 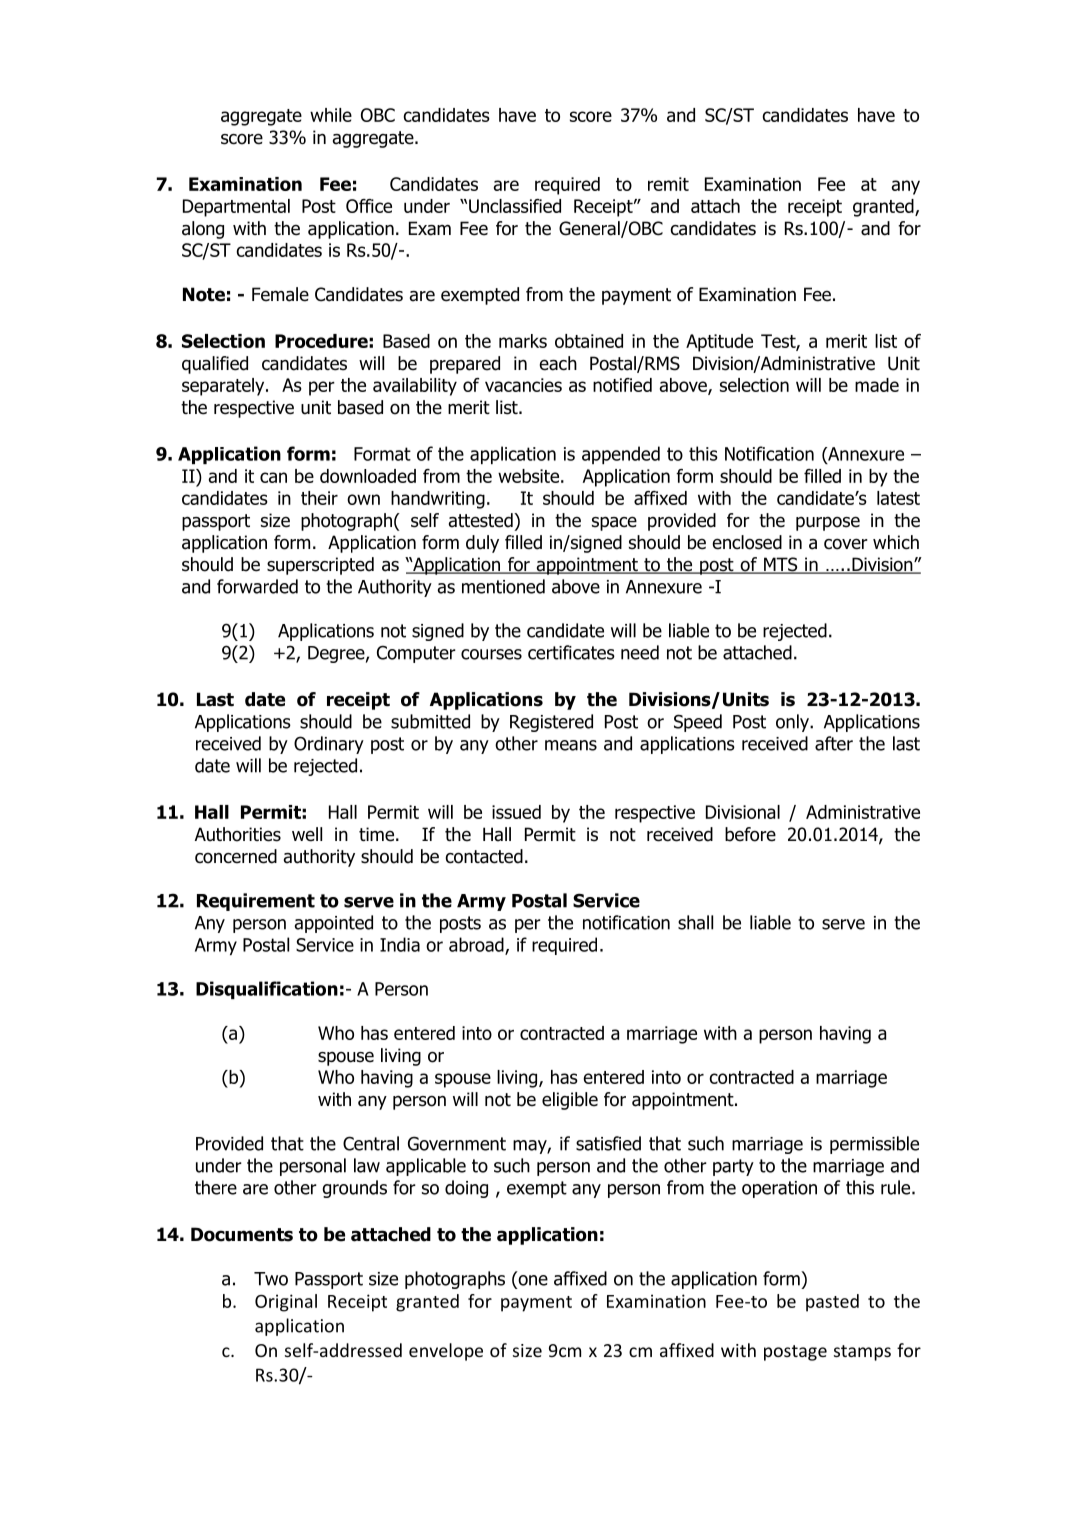 I want to click on while, so click(x=331, y=115).
